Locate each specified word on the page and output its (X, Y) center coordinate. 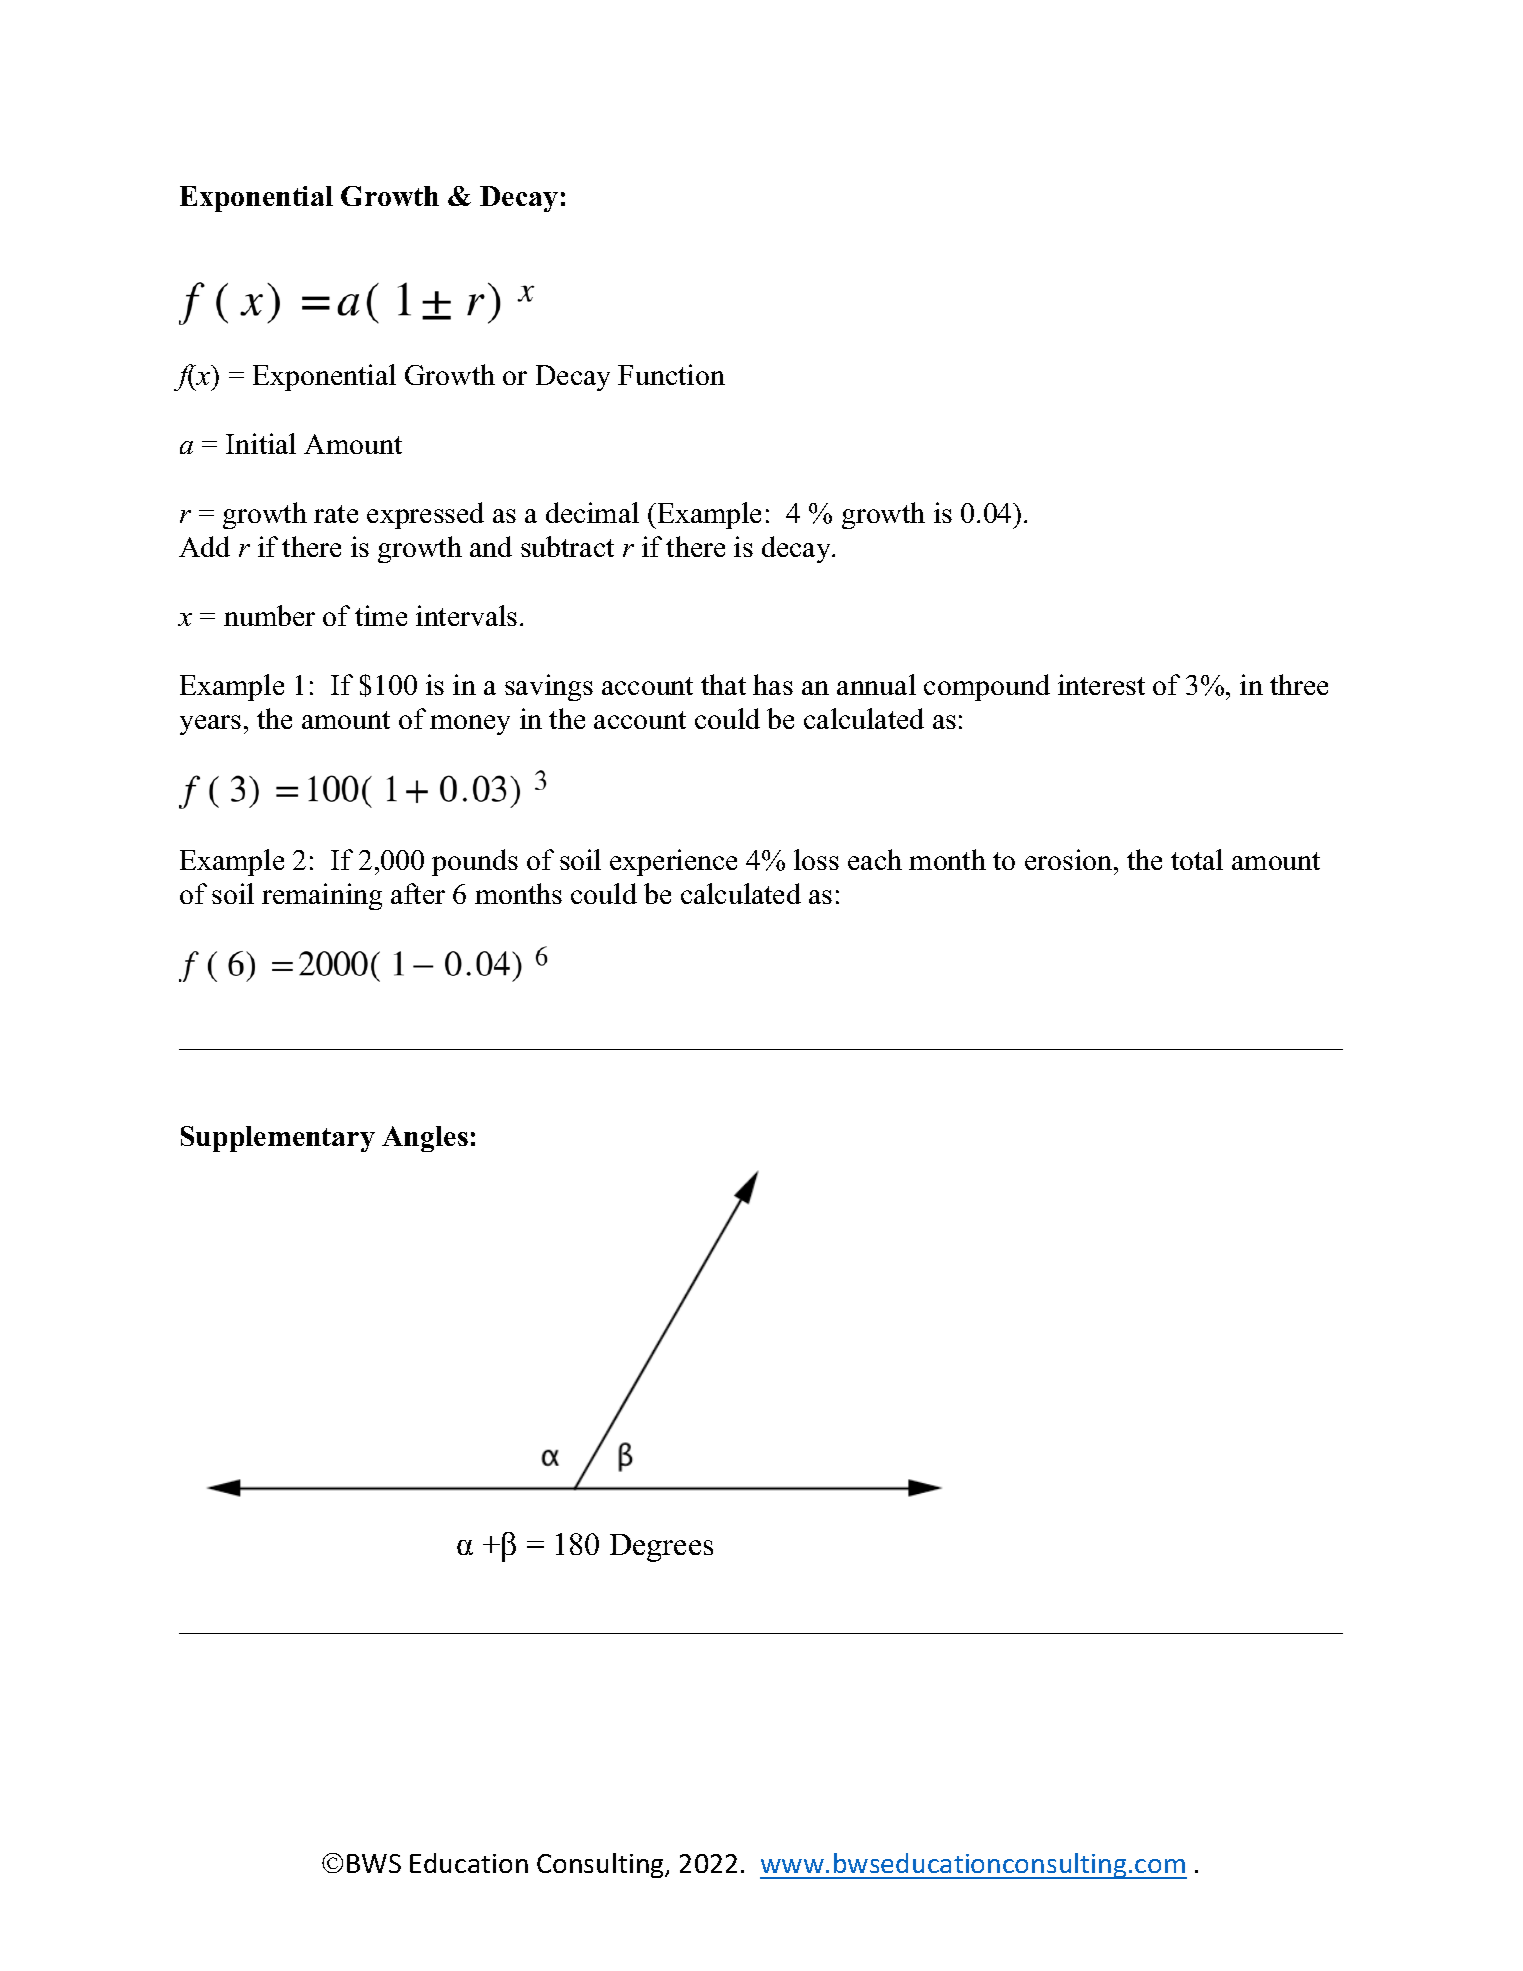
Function (671, 374)
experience (673, 862)
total (1197, 859)
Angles (425, 1139)
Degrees (661, 1548)
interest (1101, 684)
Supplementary (278, 1139)
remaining (322, 896)
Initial (261, 443)
